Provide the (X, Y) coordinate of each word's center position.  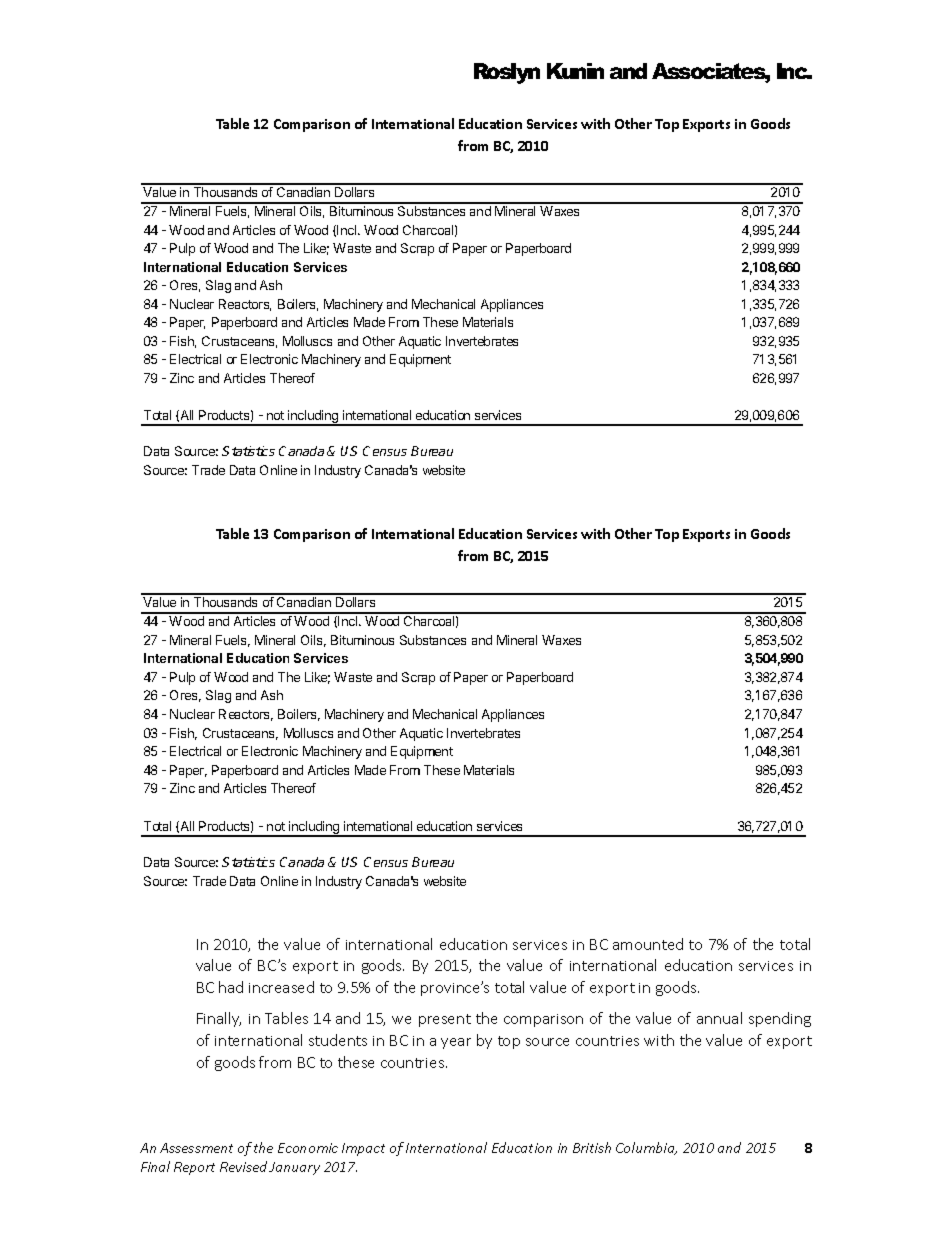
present (445, 1020)
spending (780, 1019)
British (592, 1147)
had (231, 987)
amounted (648, 944)
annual (719, 1018)
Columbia (646, 1148)
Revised (245, 1166)
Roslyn (507, 73)
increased (281, 987)
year (456, 1043)
